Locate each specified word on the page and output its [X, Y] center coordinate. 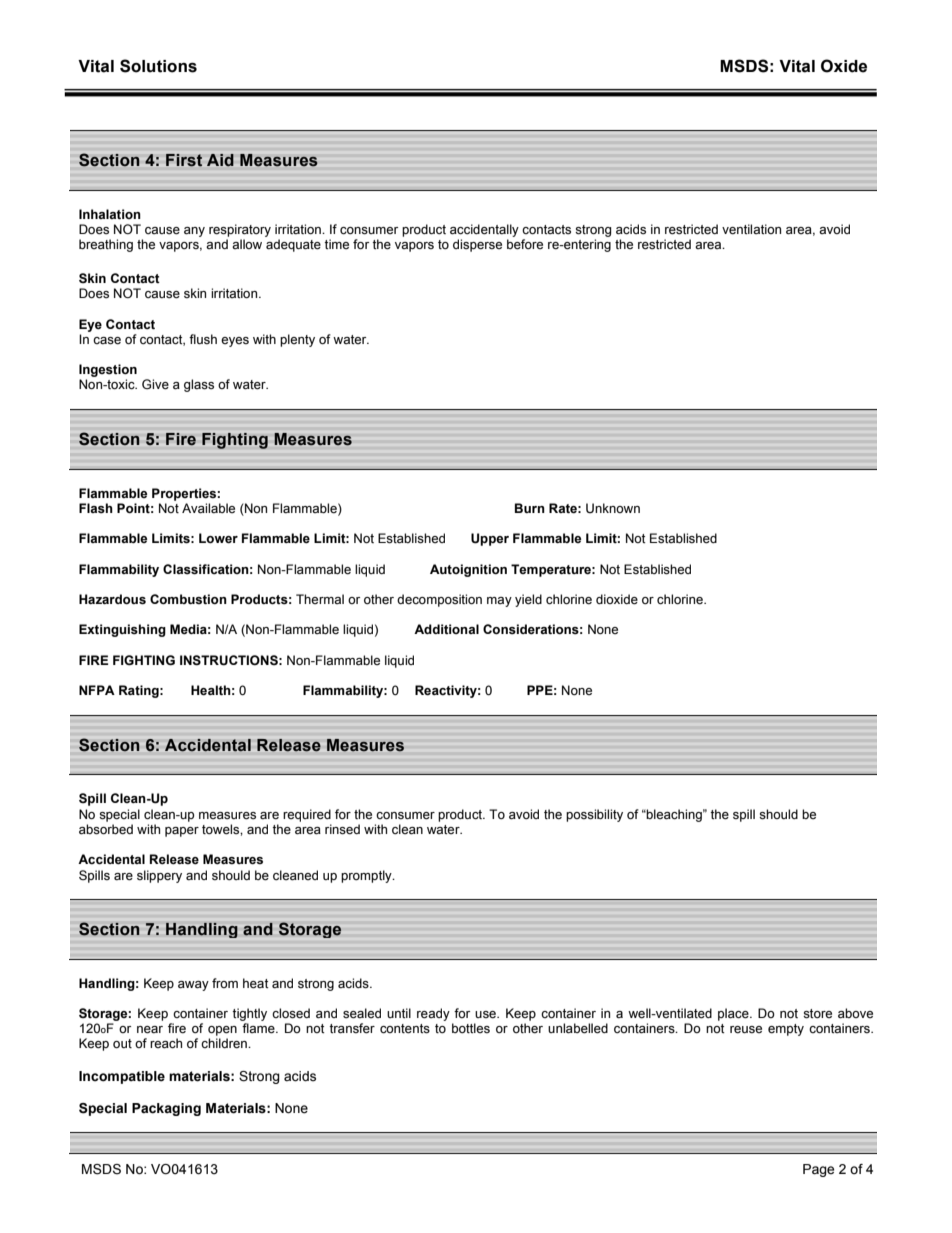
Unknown [613, 508]
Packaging [166, 1109]
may [499, 602]
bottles [471, 1028]
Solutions [158, 66]
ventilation [751, 229]
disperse [477, 245]
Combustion [188, 599]
